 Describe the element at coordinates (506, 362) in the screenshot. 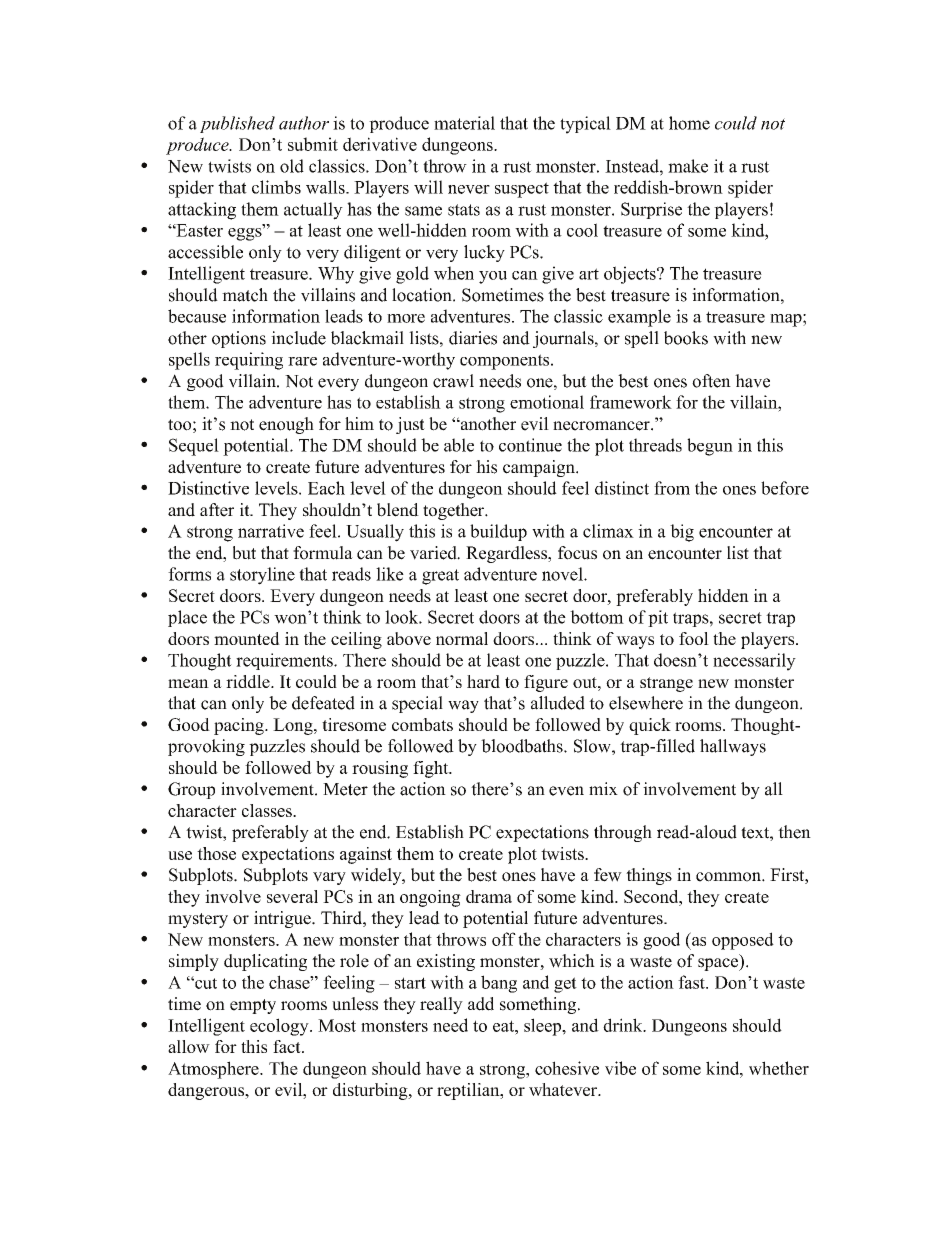

I see `components` at that location.
